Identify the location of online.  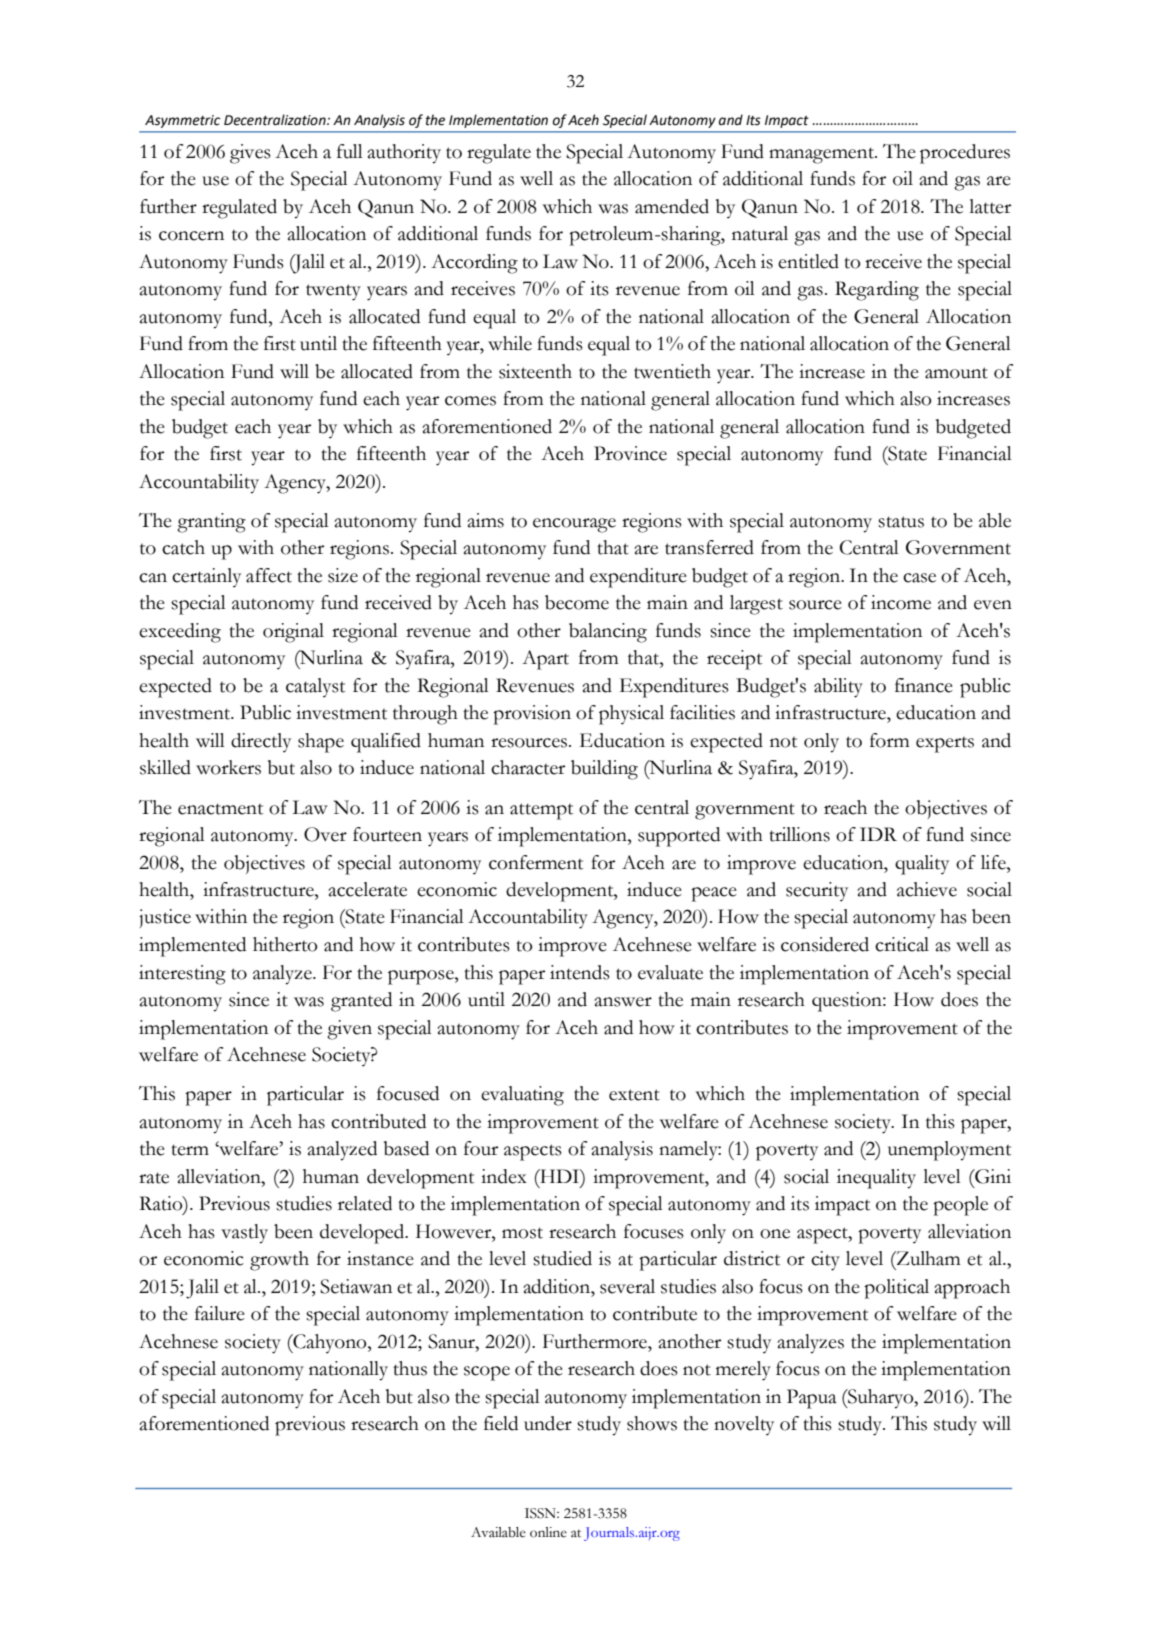
(548, 1532).
